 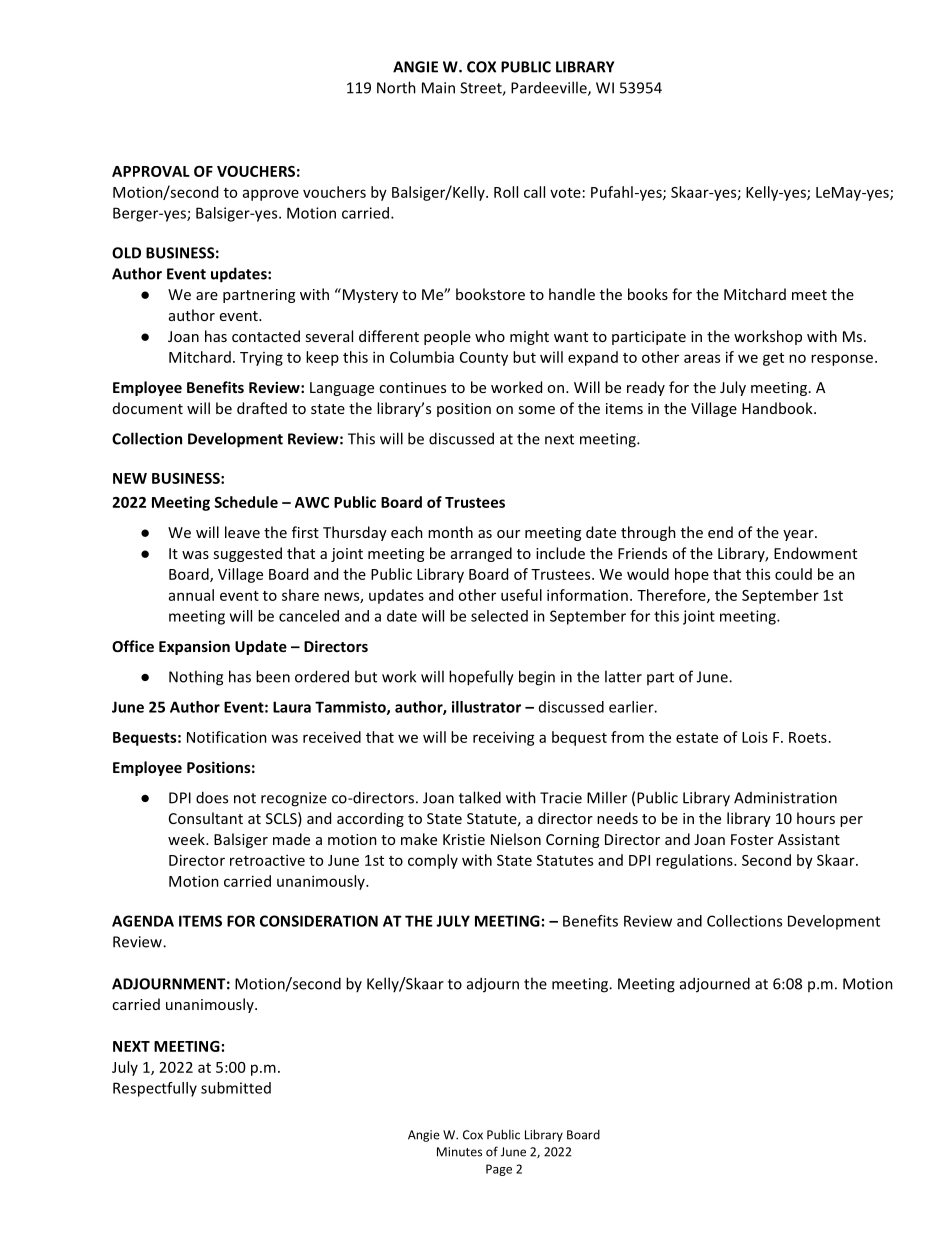 What do you see at coordinates (499, 1170) in the page?
I see `Page` at bounding box center [499, 1170].
